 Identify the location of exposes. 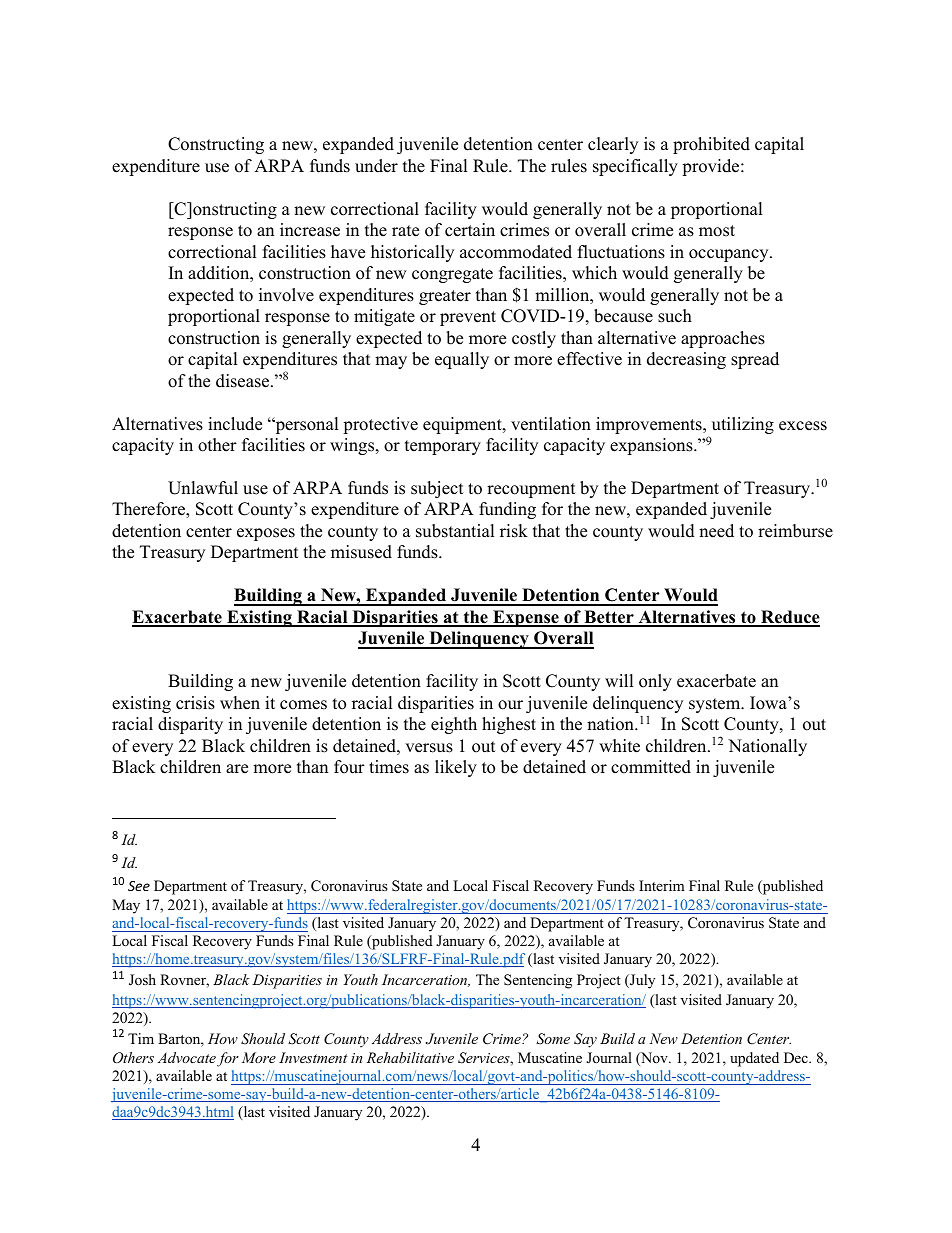
(266, 534).
